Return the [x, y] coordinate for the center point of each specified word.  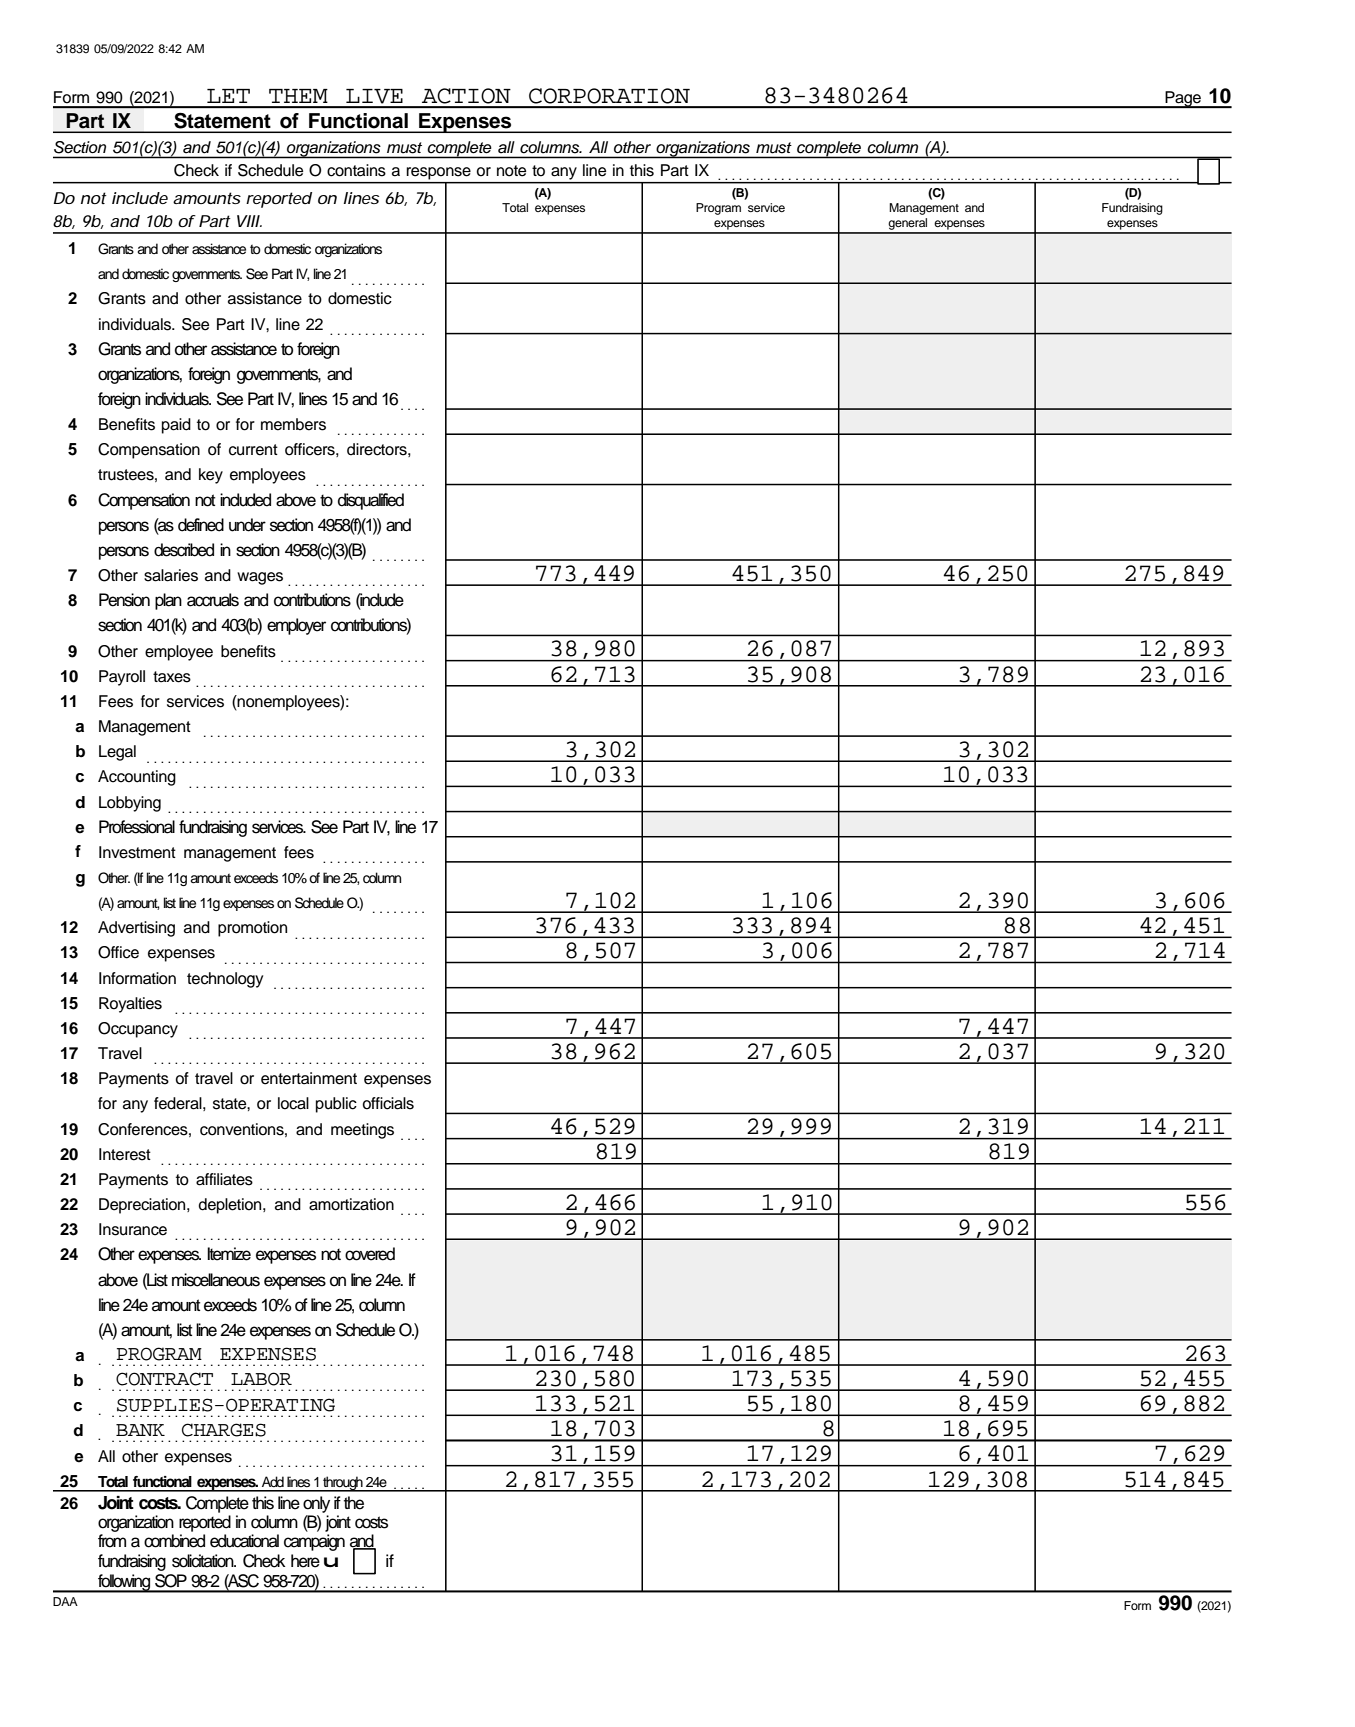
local [293, 1103]
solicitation [204, 1561]
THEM [298, 96]
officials [388, 1103]
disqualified [371, 501]
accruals [213, 600]
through [343, 1484]
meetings [362, 1131]
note [511, 171]
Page [1183, 99]
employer [296, 626]
